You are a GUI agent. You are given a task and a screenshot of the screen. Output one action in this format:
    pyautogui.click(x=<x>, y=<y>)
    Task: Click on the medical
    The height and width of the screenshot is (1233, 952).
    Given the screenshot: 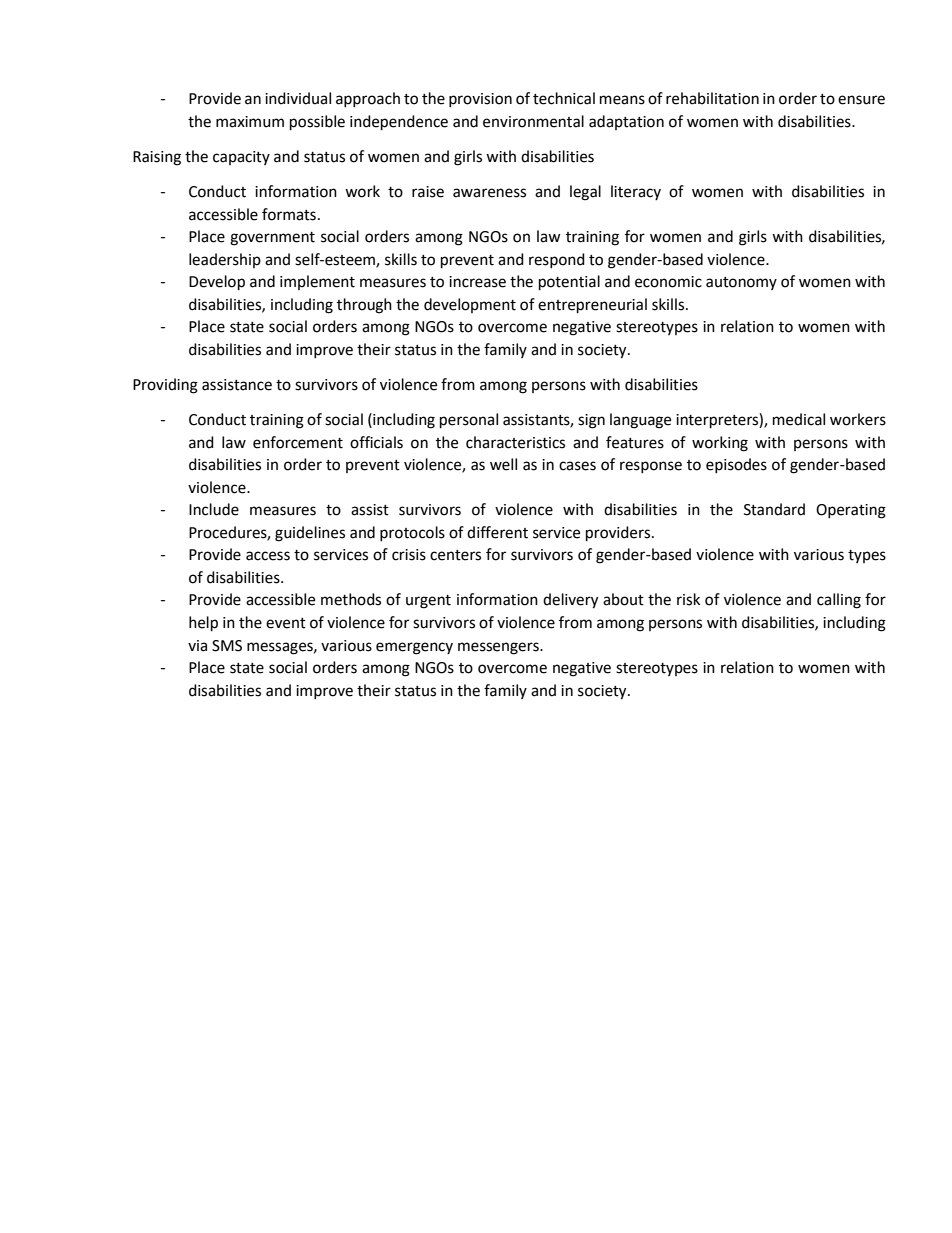 What is the action you would take?
    pyautogui.click(x=799, y=419)
